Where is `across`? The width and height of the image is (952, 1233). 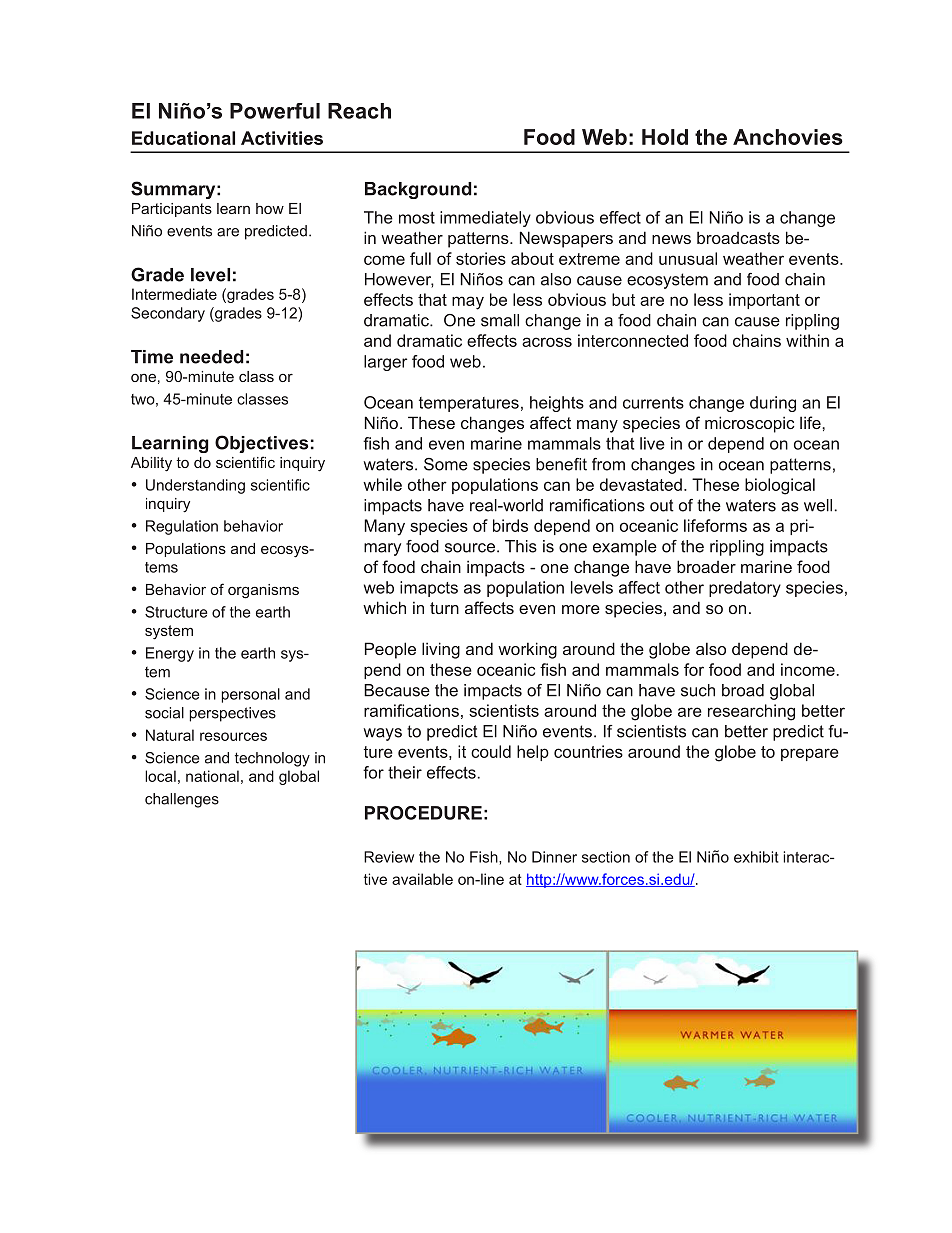
across is located at coordinates (547, 342).
